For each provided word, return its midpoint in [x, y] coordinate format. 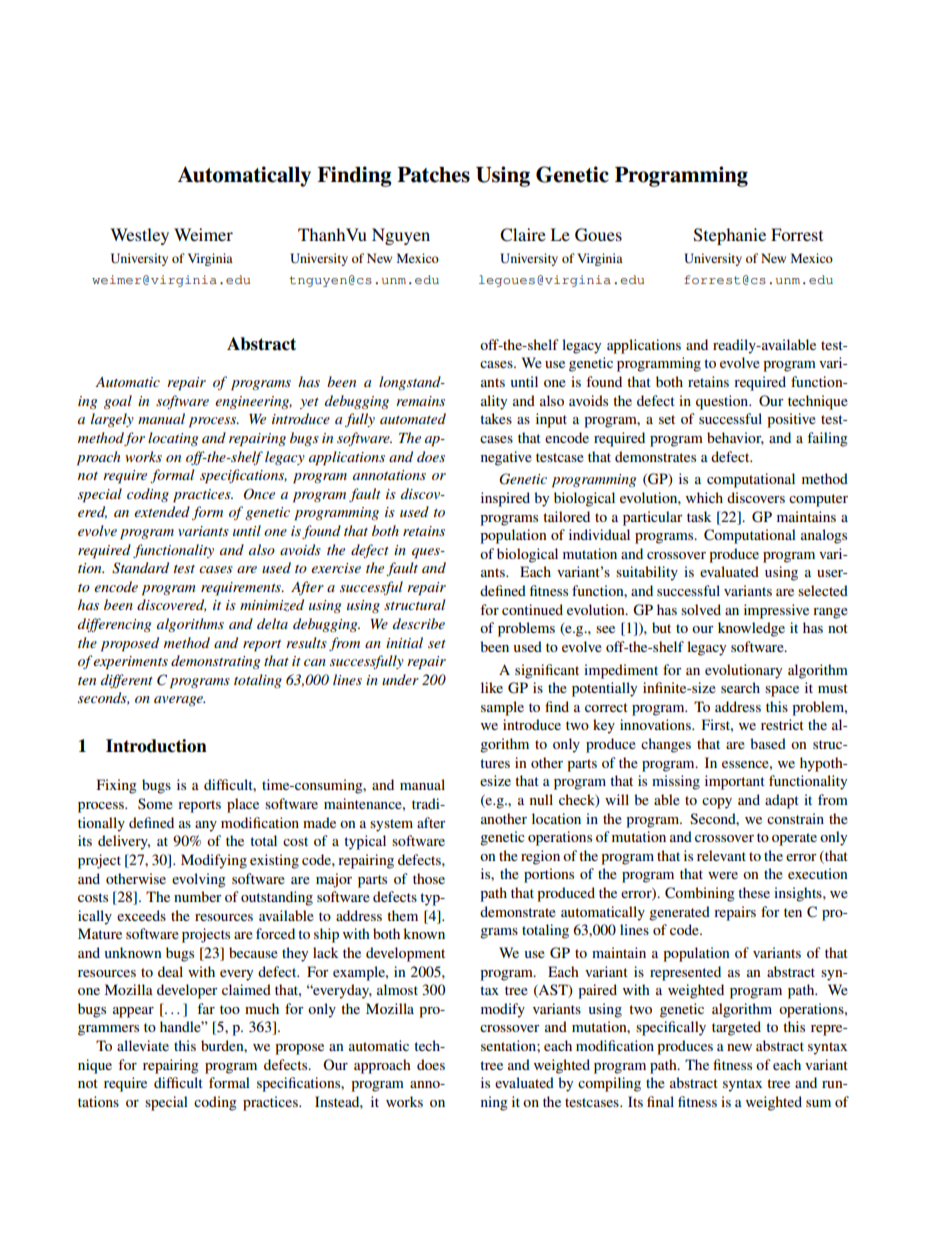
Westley [139, 236]
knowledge [751, 629]
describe [419, 623]
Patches [433, 175]
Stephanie [730, 236]
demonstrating [215, 662]
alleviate [143, 1045]
